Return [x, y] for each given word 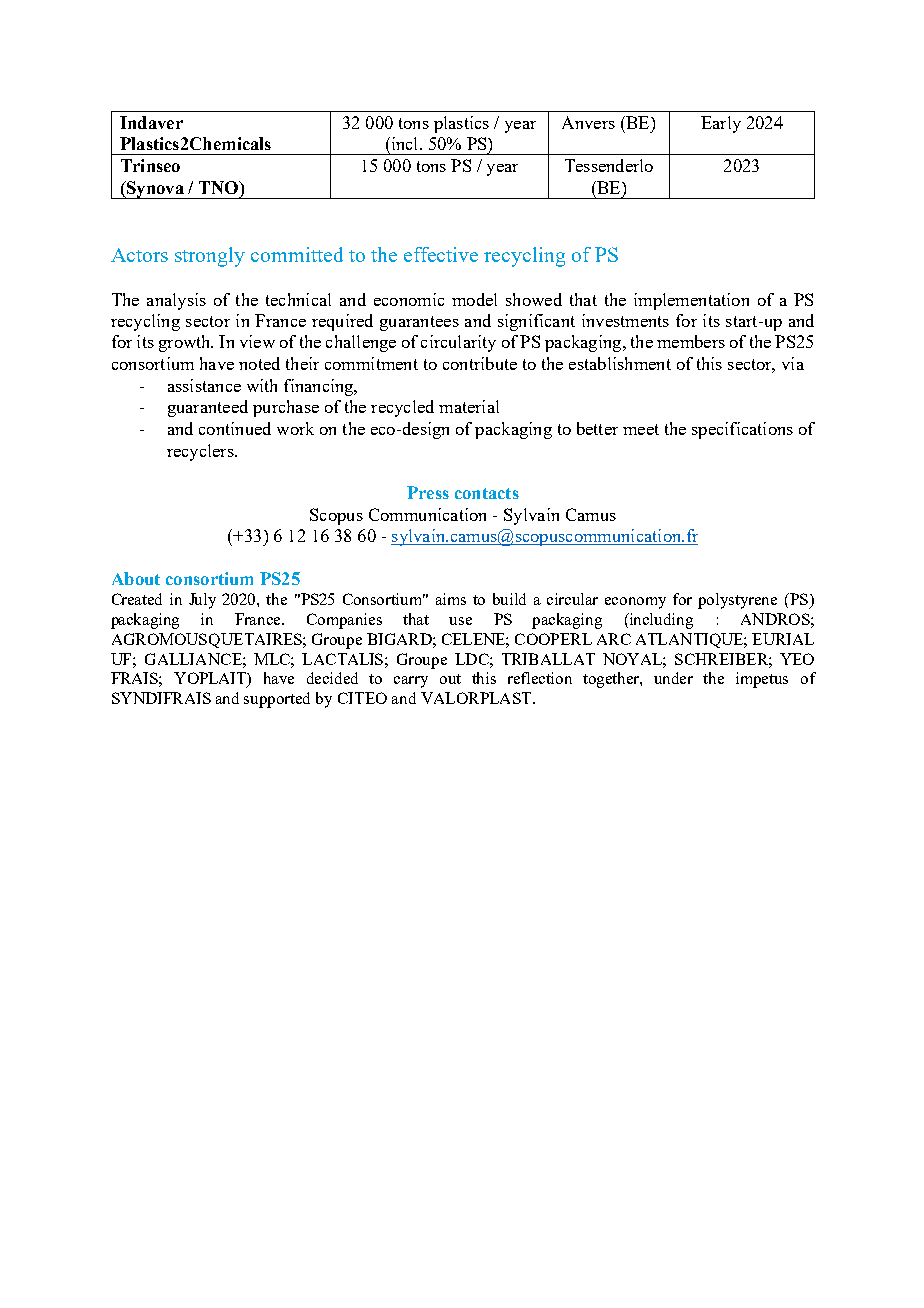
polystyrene [737, 601]
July [202, 601]
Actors [139, 255]
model [474, 299]
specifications [742, 430]
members [691, 341]
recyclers [201, 452]
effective [441, 254]
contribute [480, 363]
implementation [691, 301]
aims [451, 599]
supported [277, 700]
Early [721, 124]
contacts [487, 493]
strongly [210, 257]
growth [186, 343]
